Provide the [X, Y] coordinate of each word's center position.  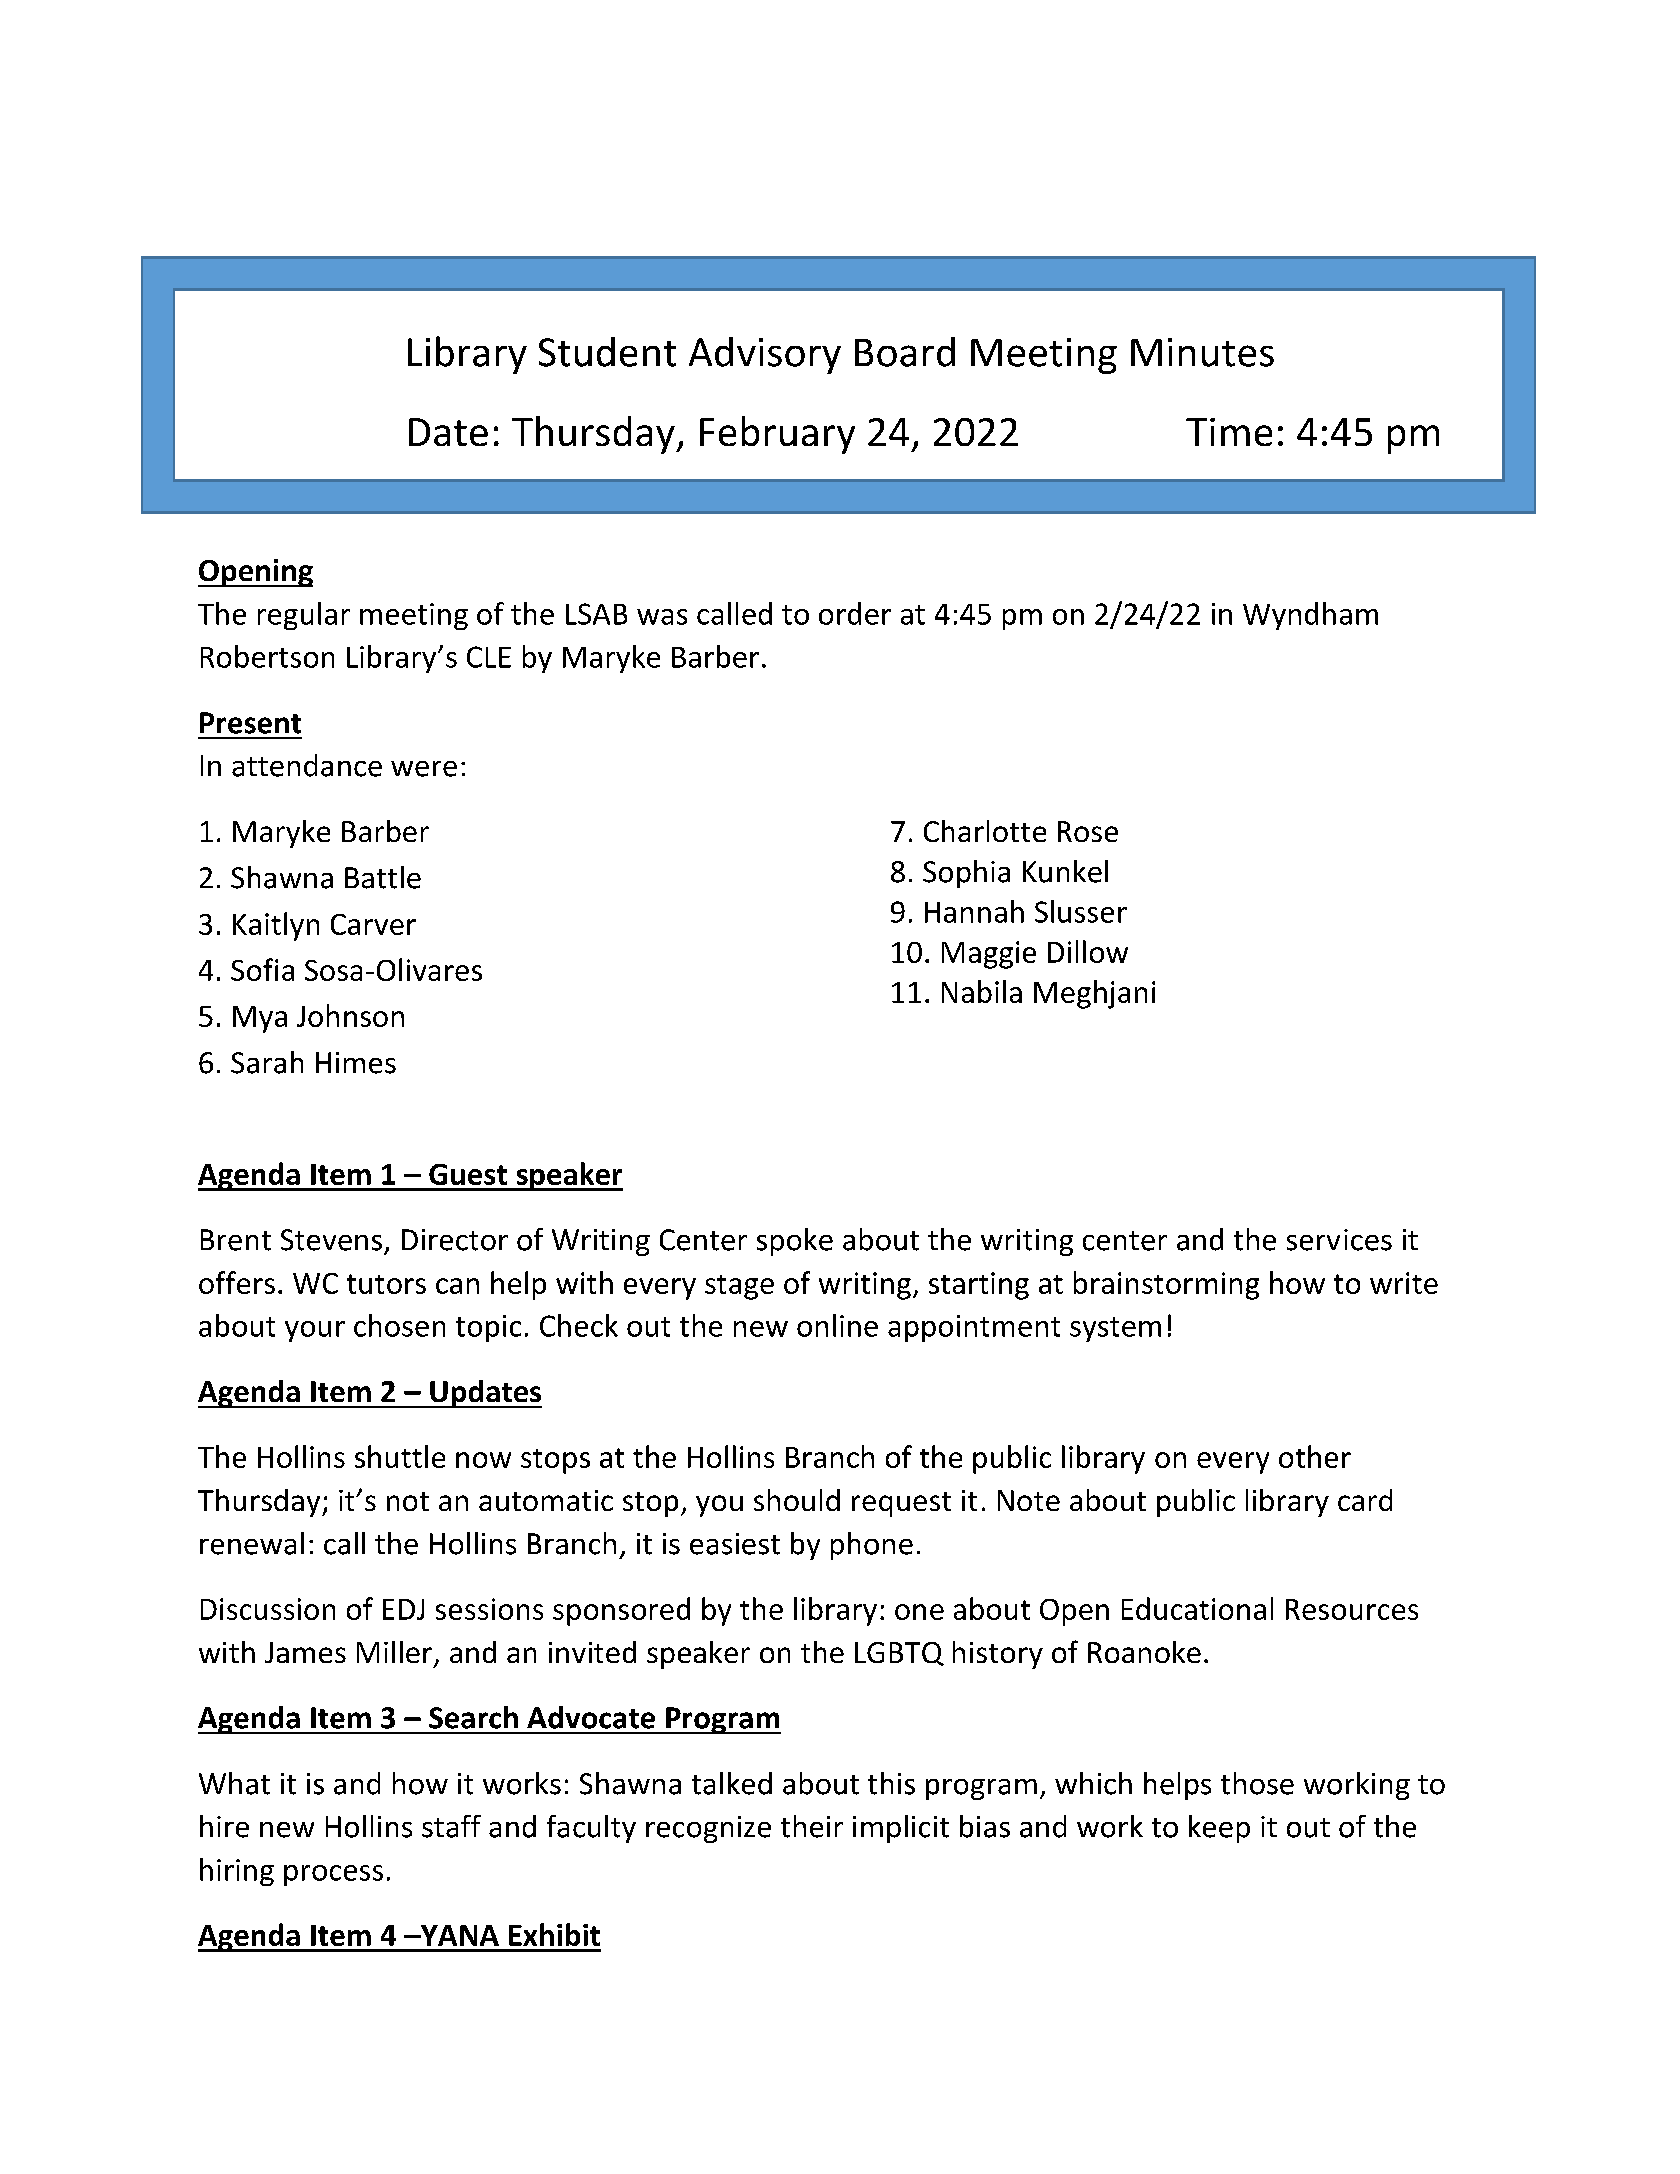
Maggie [989, 955]
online [837, 1325]
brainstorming [1166, 1285]
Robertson [267, 656]
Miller [396, 1653]
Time [1229, 432]
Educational [1197, 1608]
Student [607, 352]
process [333, 1875]
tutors [386, 1284]
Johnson [350, 1015]
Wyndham [1310, 616]
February [777, 435]
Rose [1088, 831]
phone [872, 1546]
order [855, 613]
